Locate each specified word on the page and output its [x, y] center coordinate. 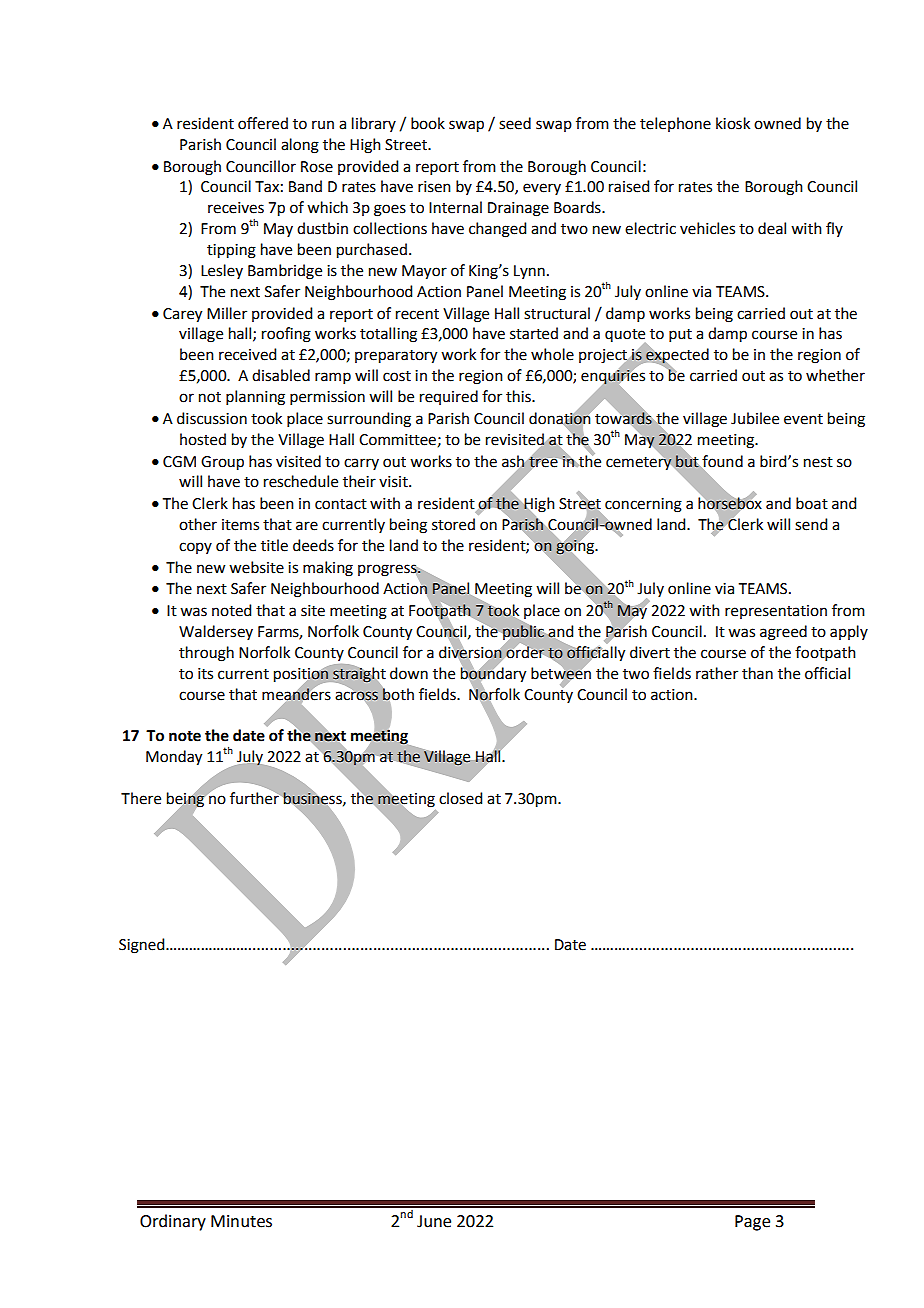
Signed [143, 946]
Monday [174, 758]
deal [772, 228]
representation [776, 612]
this [519, 396]
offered [263, 123]
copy [195, 548]
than [757, 673]
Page [752, 1223]
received [247, 354]
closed [460, 798]
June [434, 1221]
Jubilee [755, 418]
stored [453, 524]
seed [515, 123]
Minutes [241, 1221]
